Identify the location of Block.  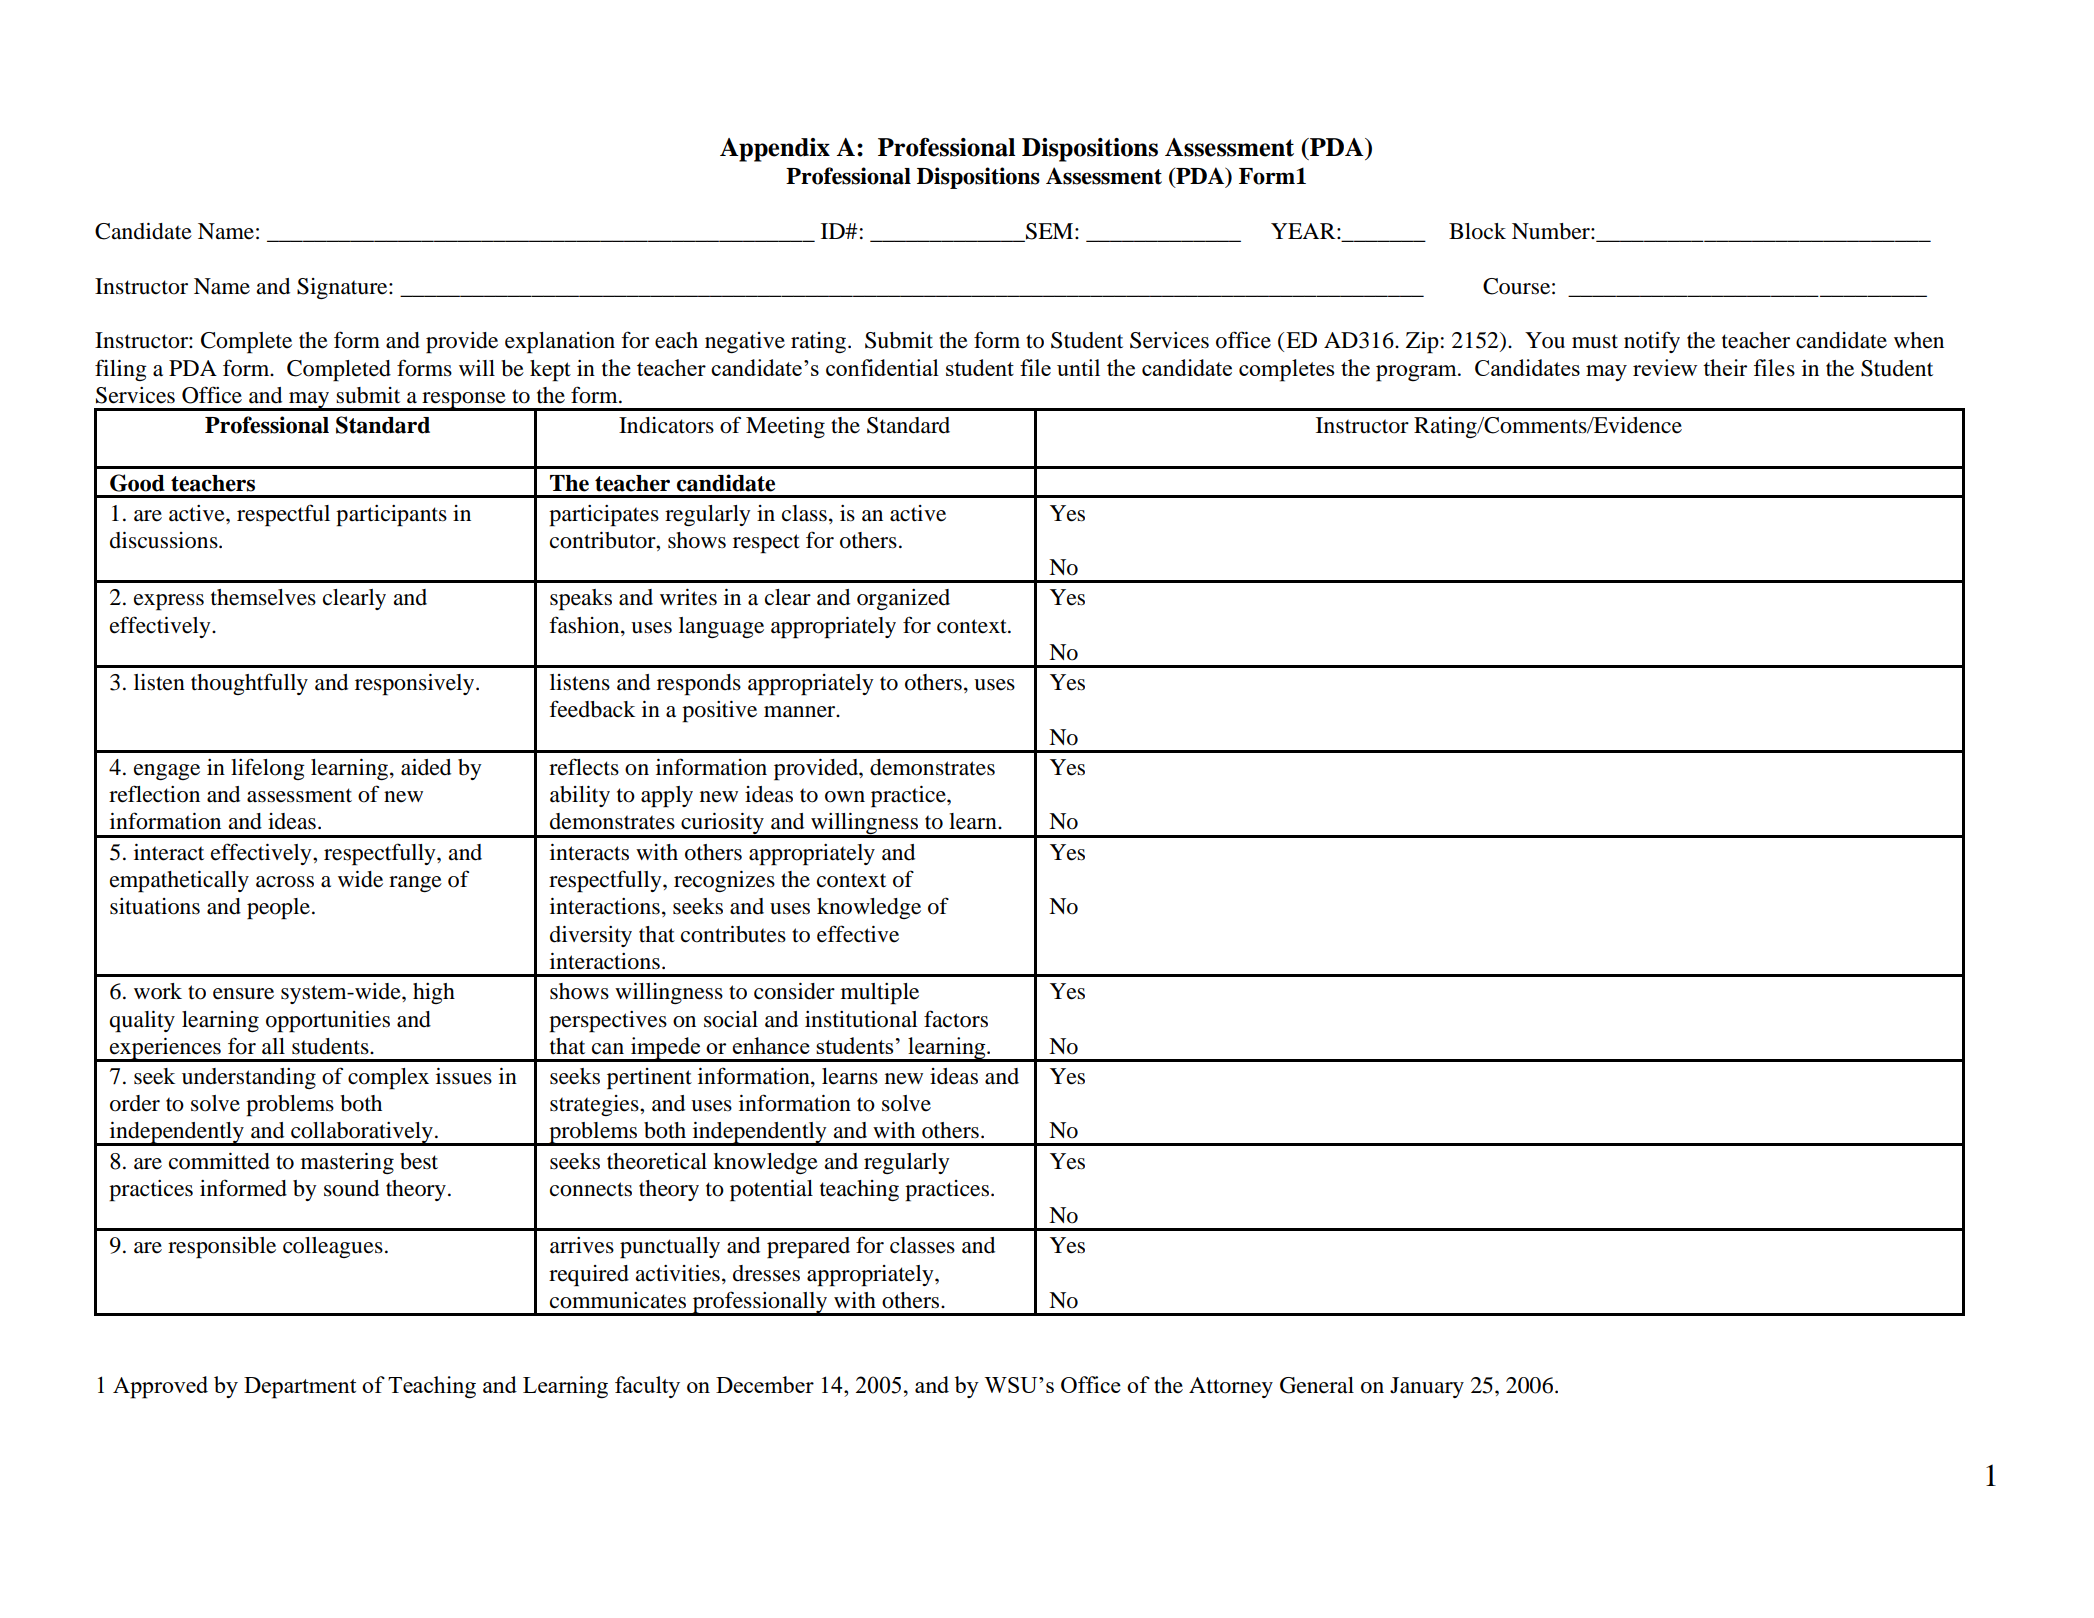
(1477, 231).
